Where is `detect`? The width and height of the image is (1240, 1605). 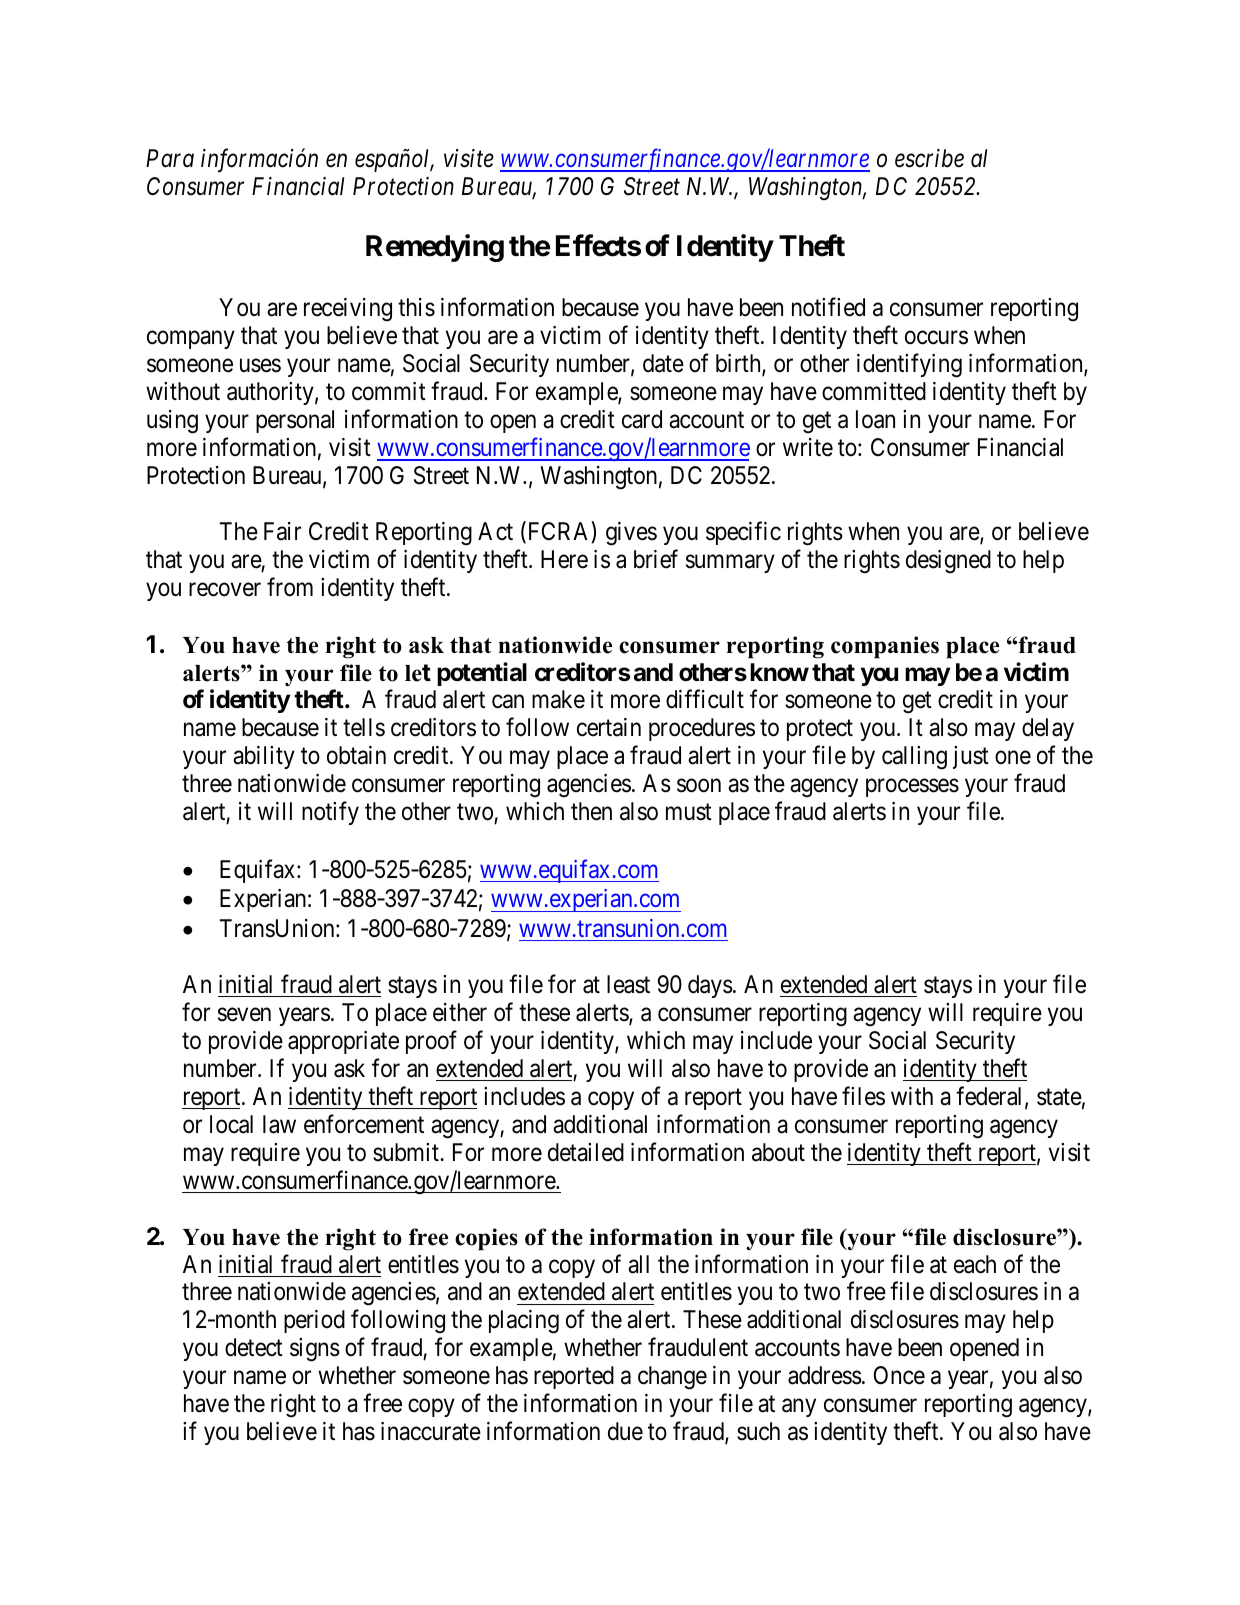 detect is located at coordinates (254, 1347).
